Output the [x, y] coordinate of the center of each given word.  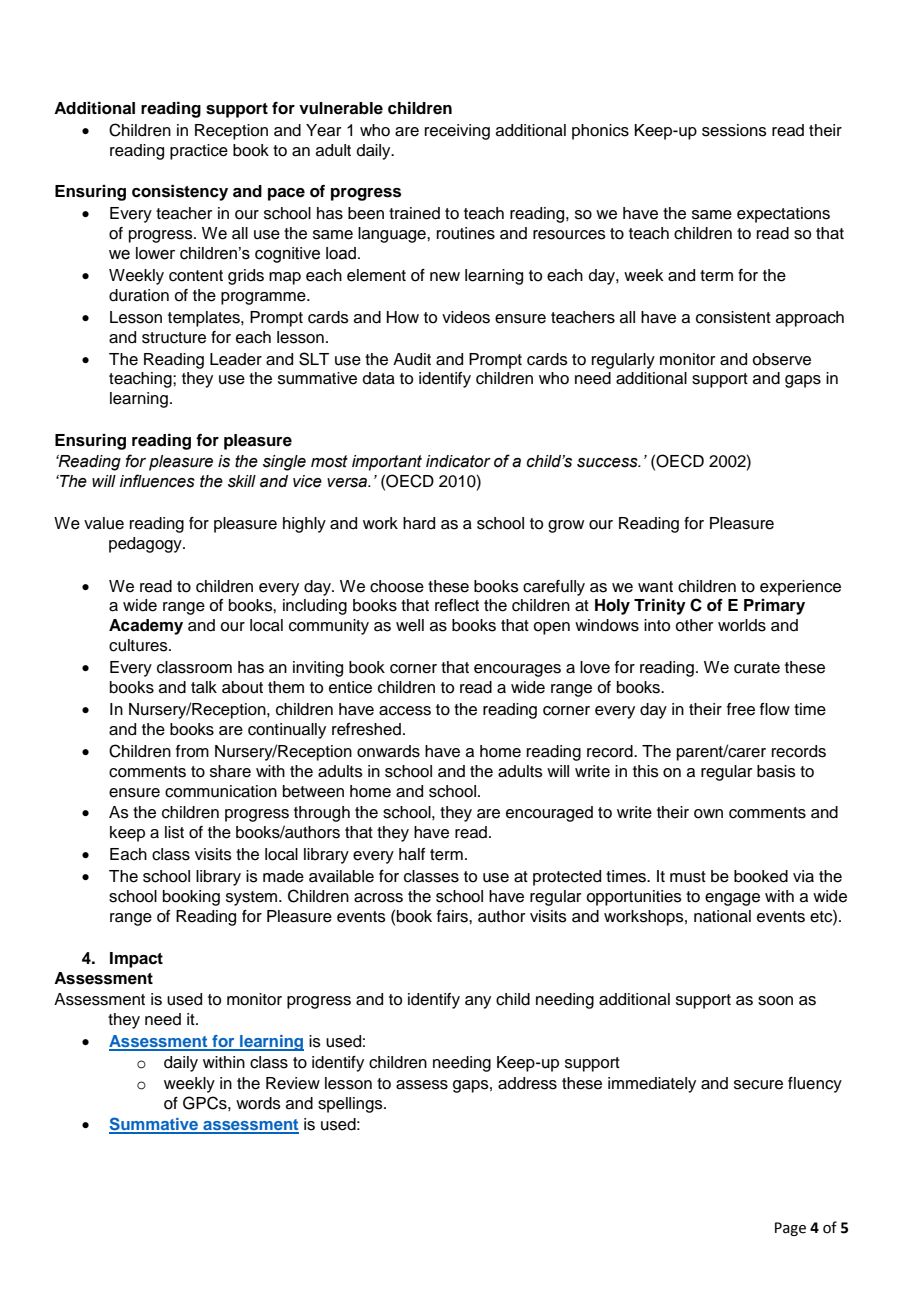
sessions [734, 130]
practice [199, 152]
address [527, 1083]
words [258, 1103]
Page [790, 1229]
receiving [457, 132]
